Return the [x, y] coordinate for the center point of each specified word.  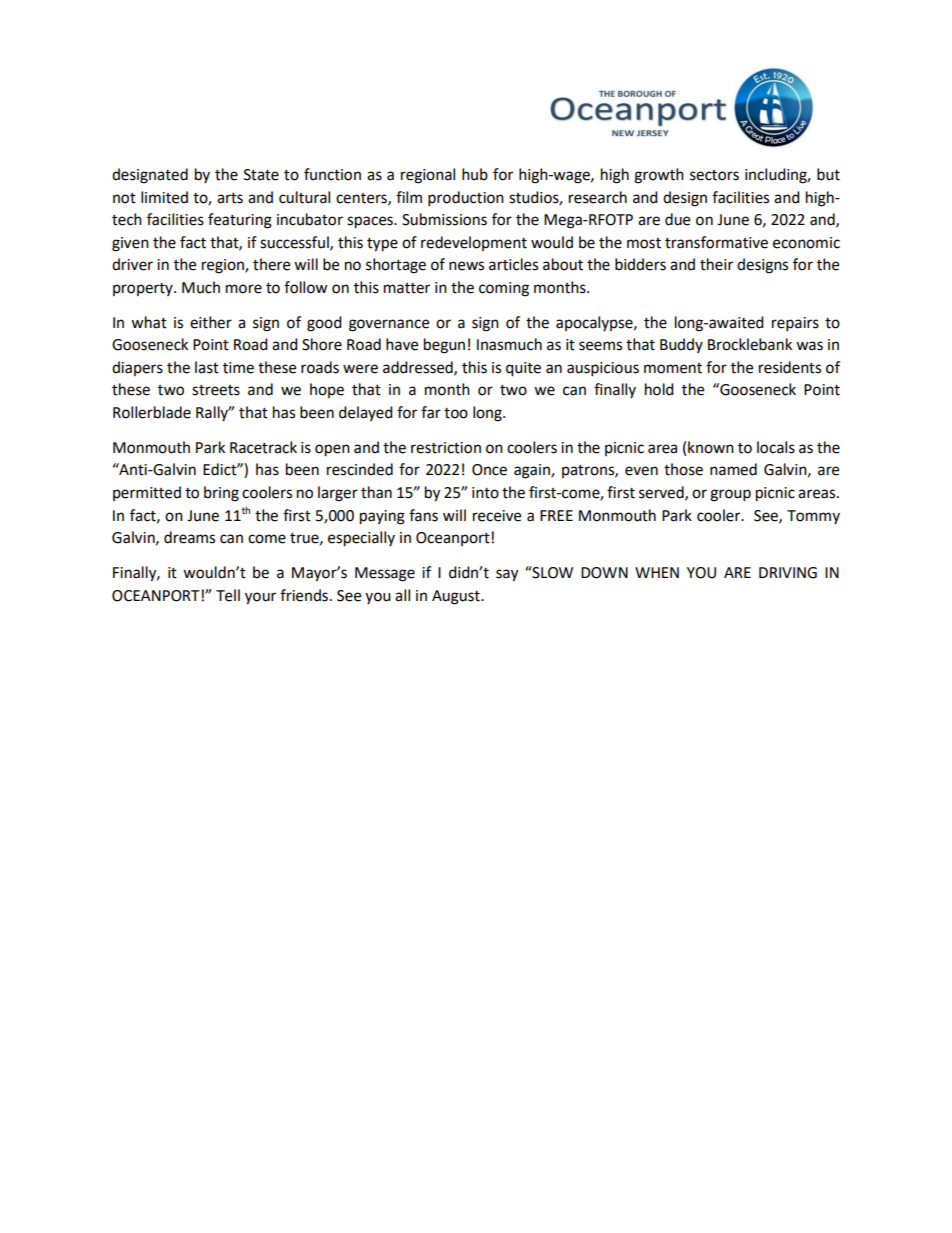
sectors [714, 175]
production [466, 199]
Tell [228, 595]
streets [216, 390]
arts [230, 198]
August [457, 597]
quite [523, 369]
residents [790, 367]
